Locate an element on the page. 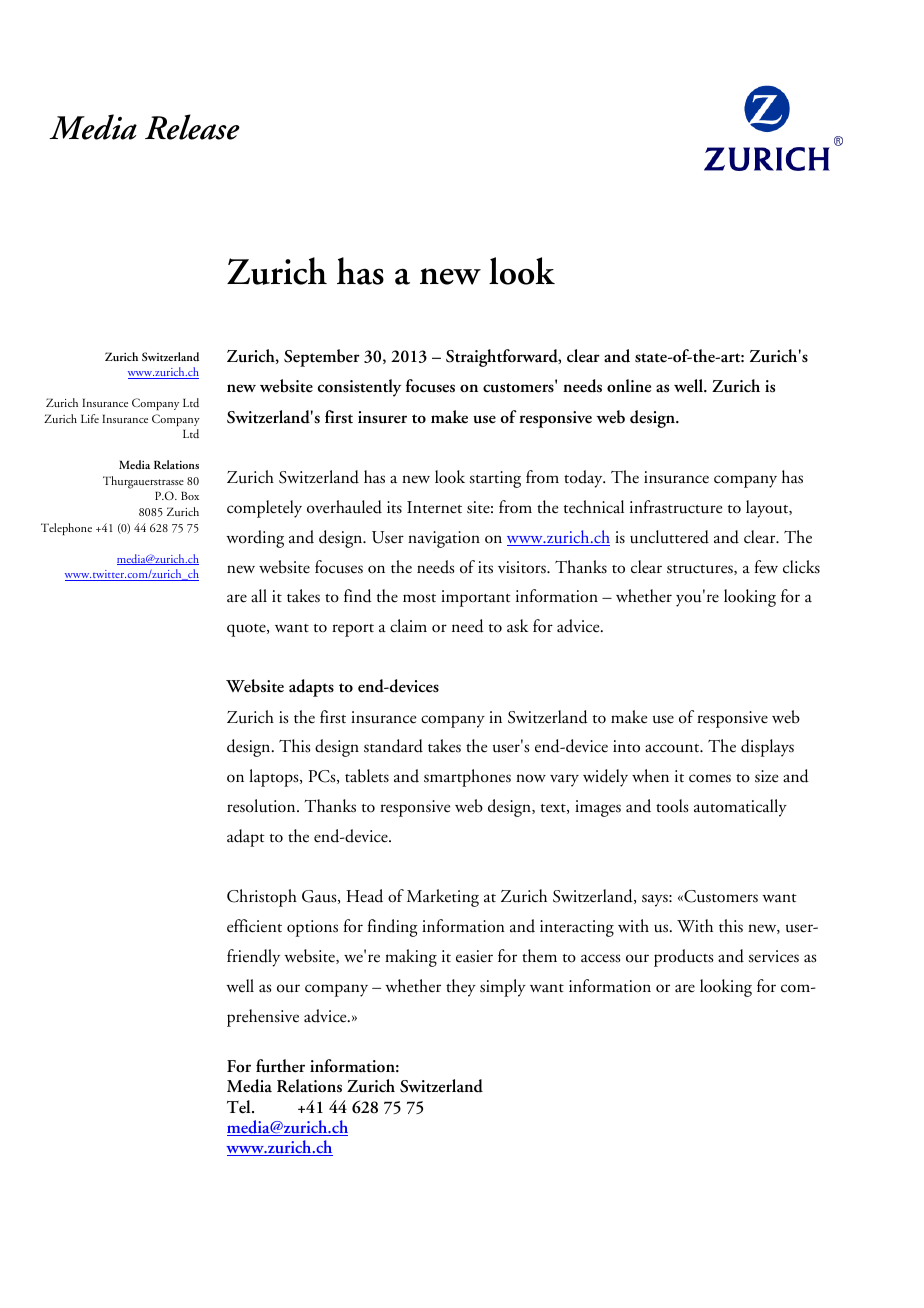 The image size is (924, 1308). online is located at coordinates (629, 386).
